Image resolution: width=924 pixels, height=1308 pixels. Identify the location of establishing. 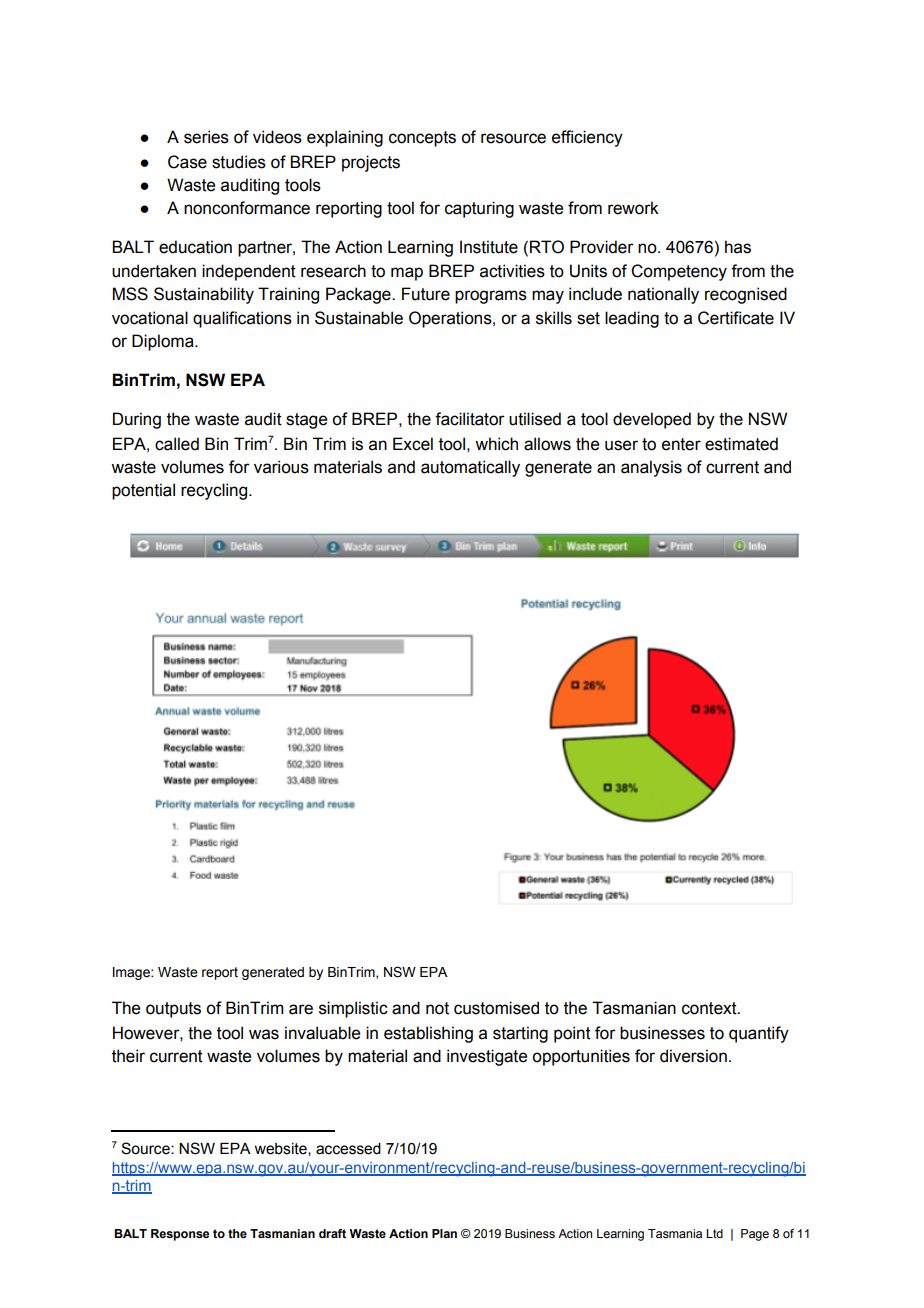
(428, 1034).
